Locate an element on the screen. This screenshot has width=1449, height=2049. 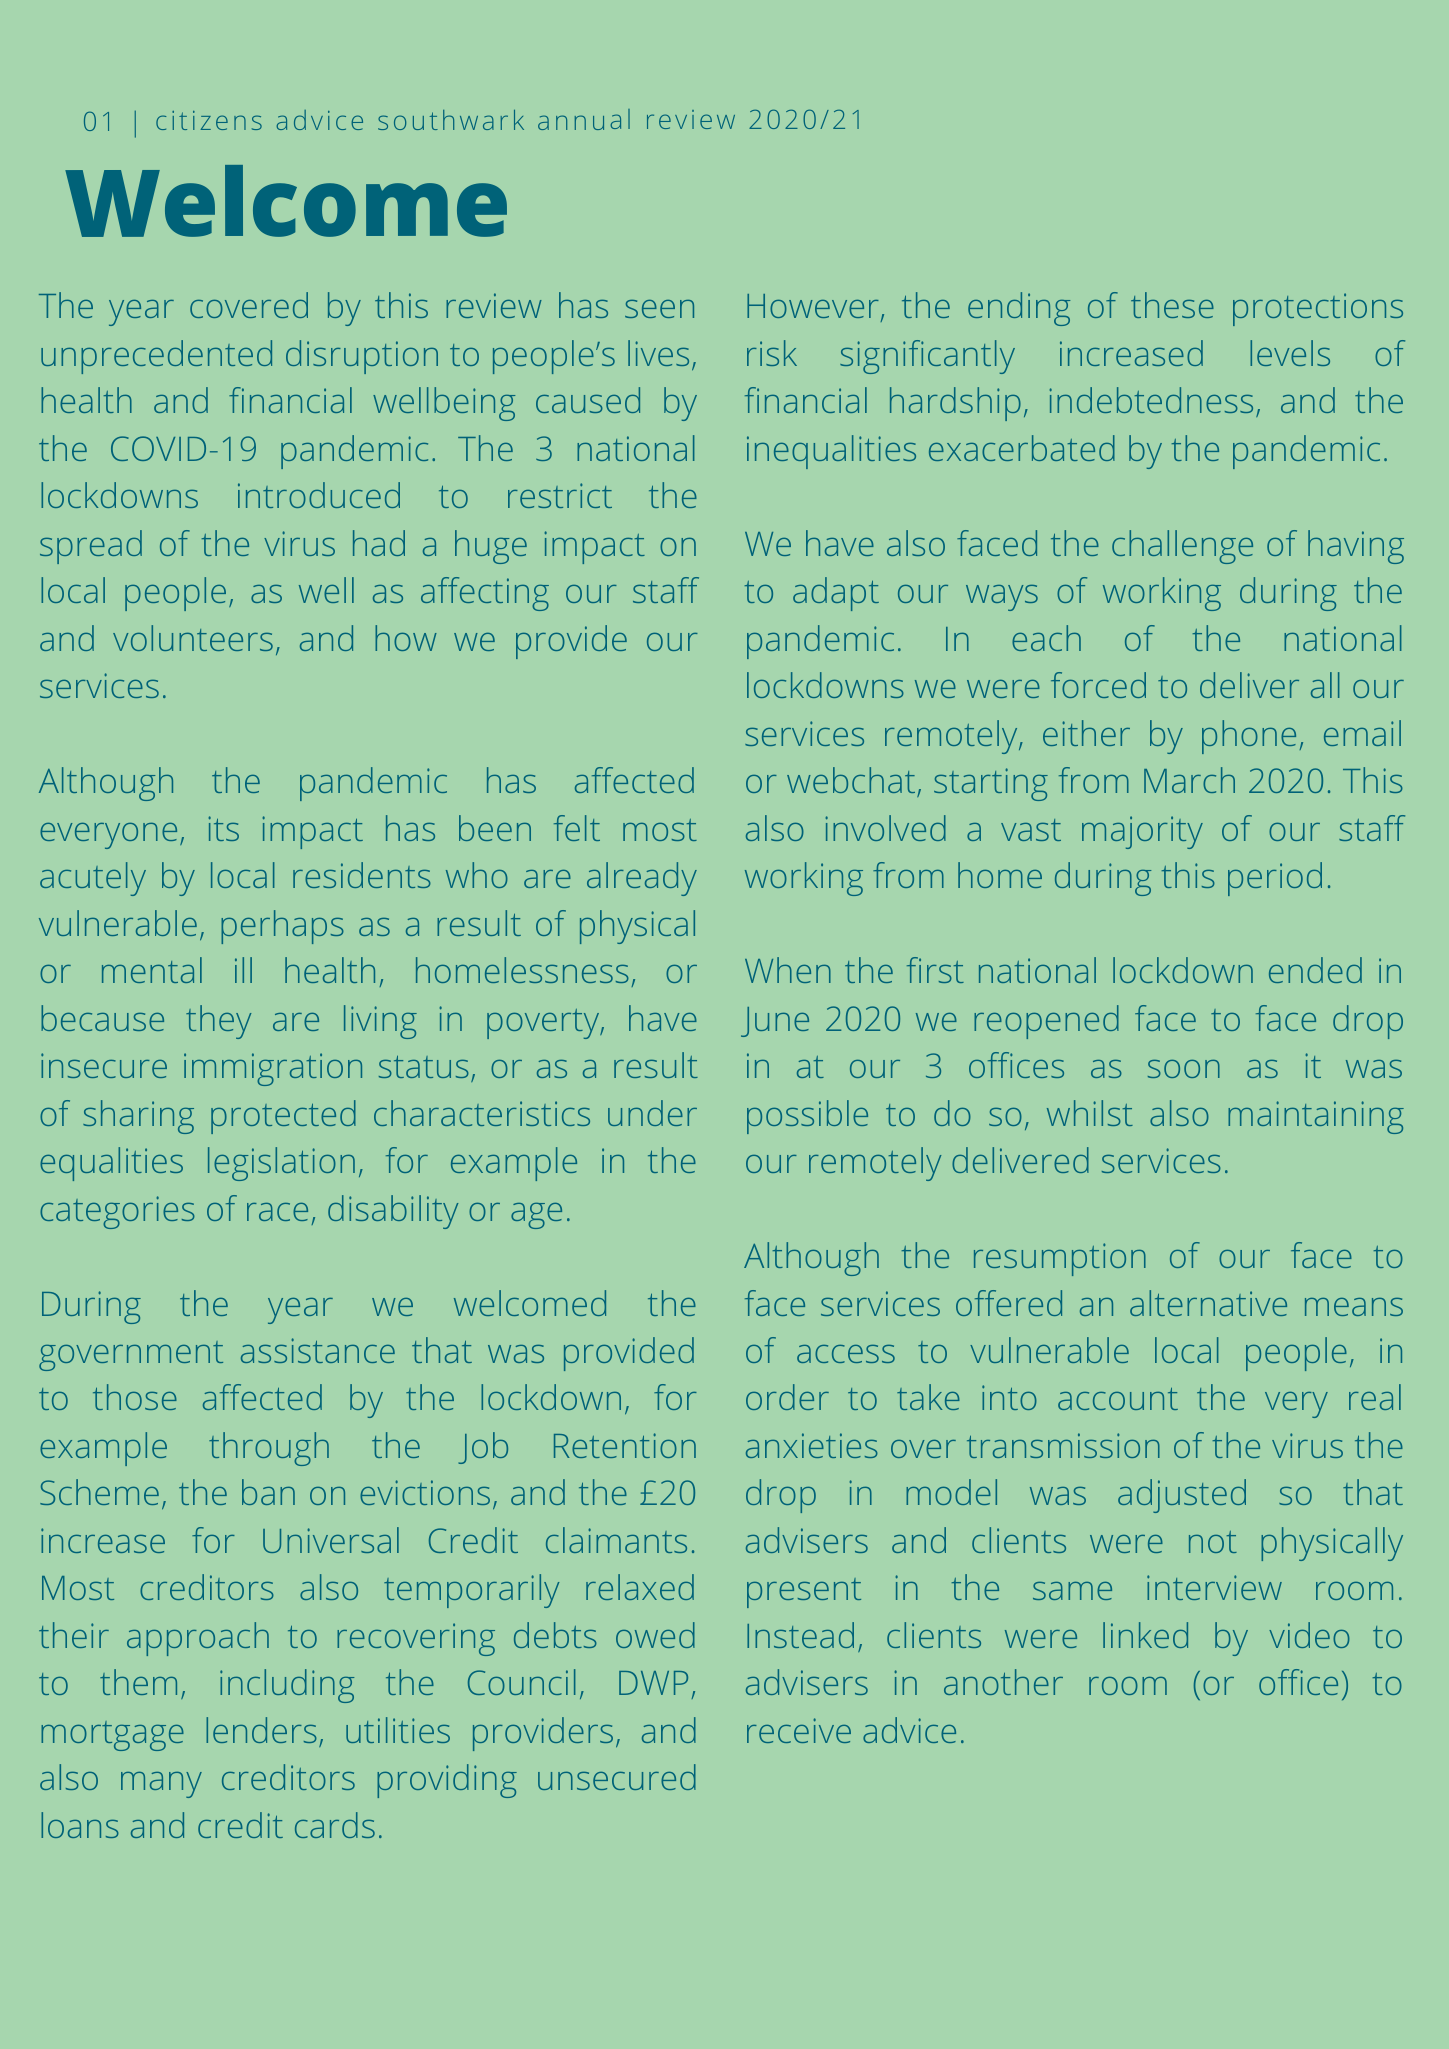
adapt is located at coordinates (836, 594).
